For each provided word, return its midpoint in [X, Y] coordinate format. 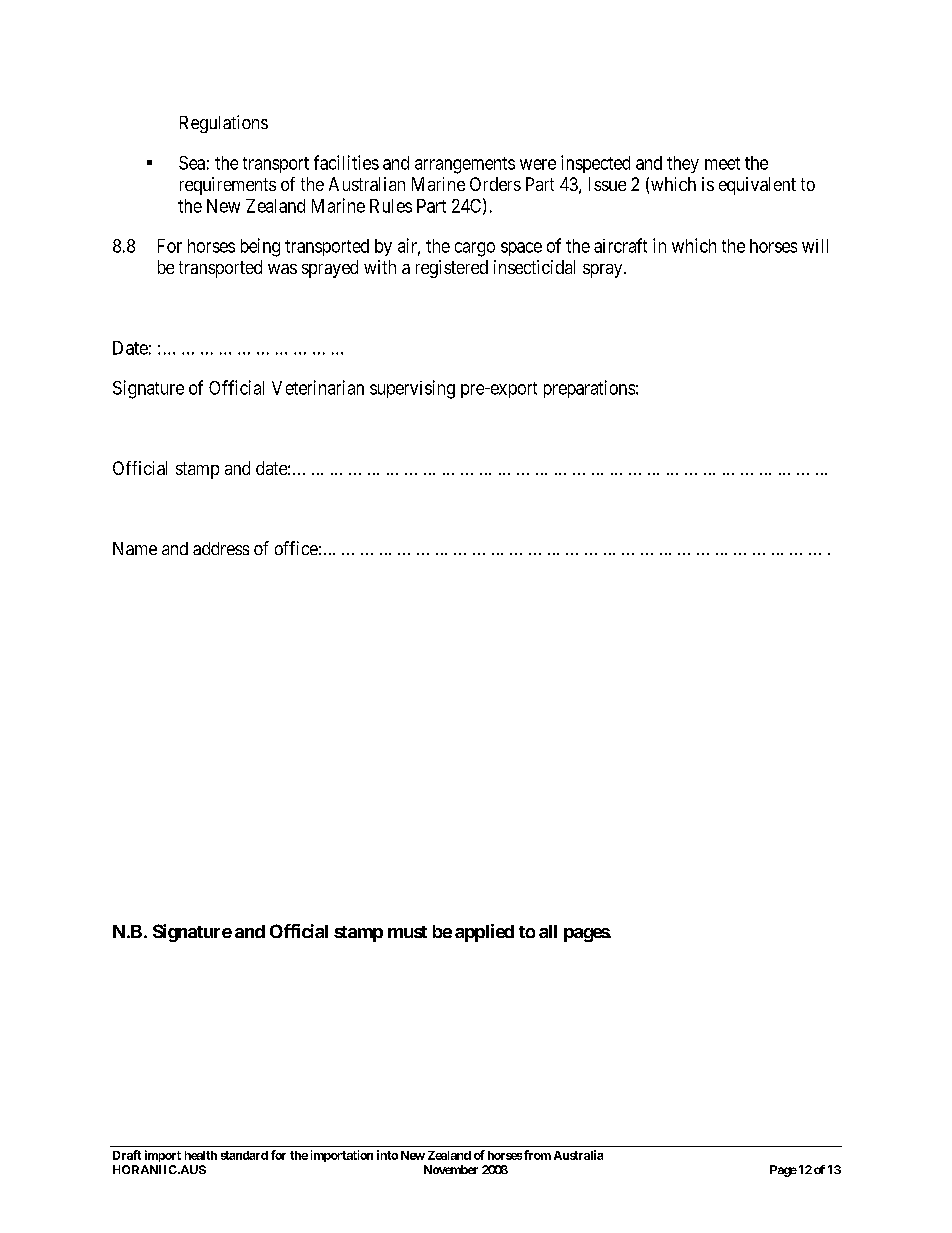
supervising [412, 389]
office [296, 548]
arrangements [465, 165]
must [407, 932]
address [221, 548]
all [548, 931]
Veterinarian [318, 387]
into [387, 1155]
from [537, 1155]
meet [722, 163]
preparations [589, 389]
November [451, 1169]
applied [484, 933]
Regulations [224, 124]
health [201, 1155]
